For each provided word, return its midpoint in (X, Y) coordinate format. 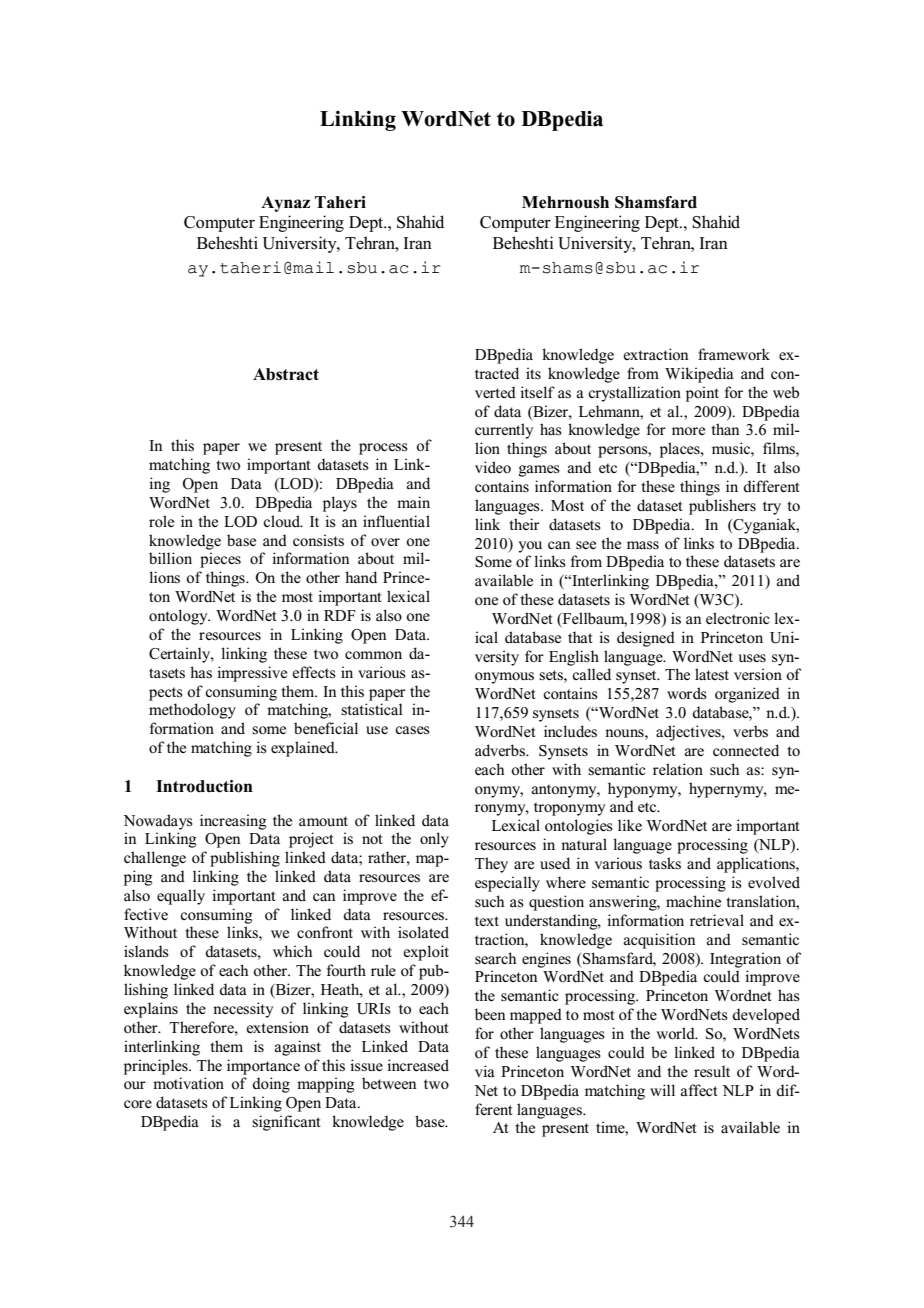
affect (699, 1090)
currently (504, 431)
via (485, 1071)
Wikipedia (699, 375)
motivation (188, 1083)
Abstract (286, 374)
